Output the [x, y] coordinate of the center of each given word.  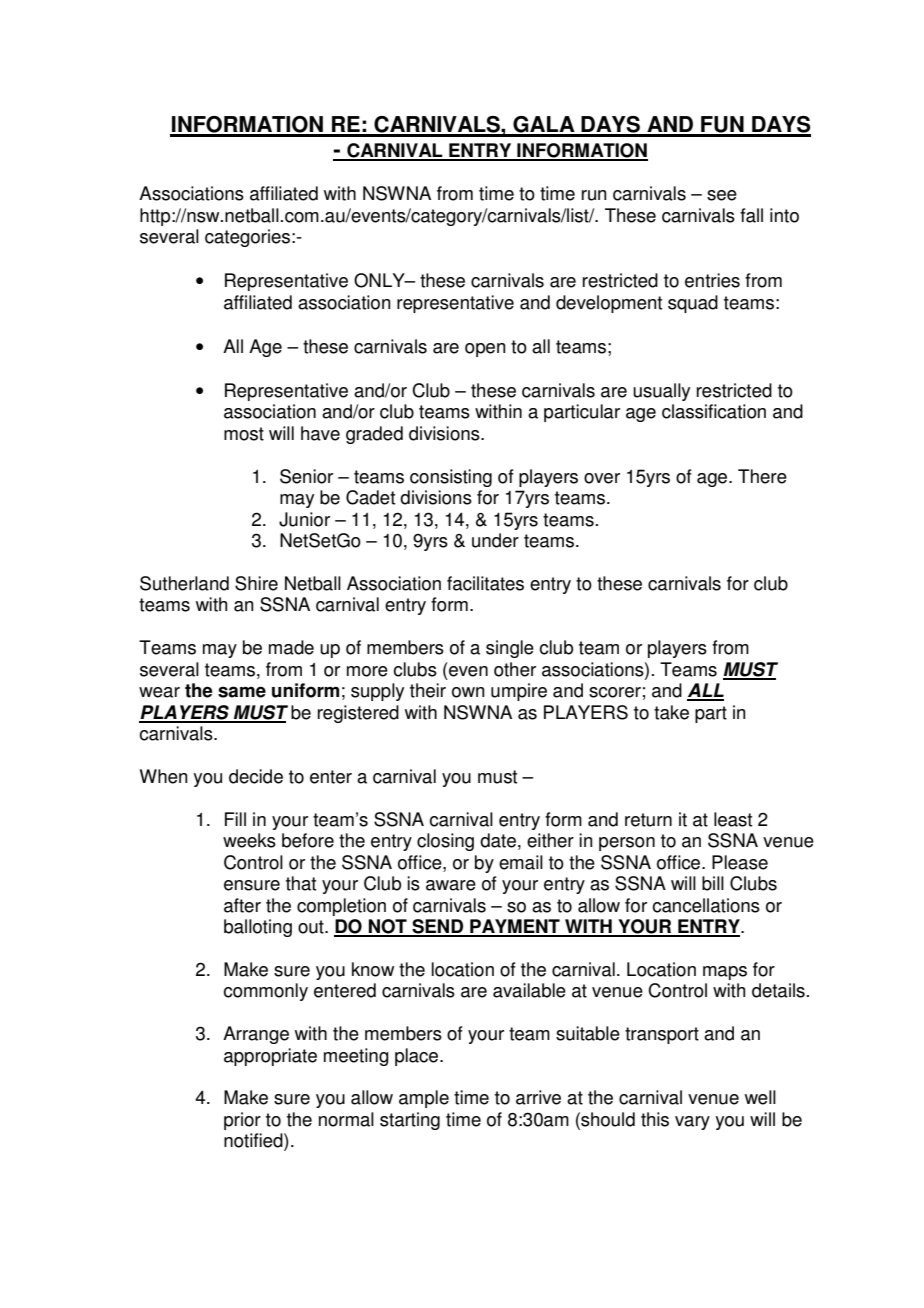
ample [424, 1099]
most [244, 434]
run [594, 195]
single [510, 649]
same [242, 692]
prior [242, 1121]
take [671, 712]
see [722, 195]
